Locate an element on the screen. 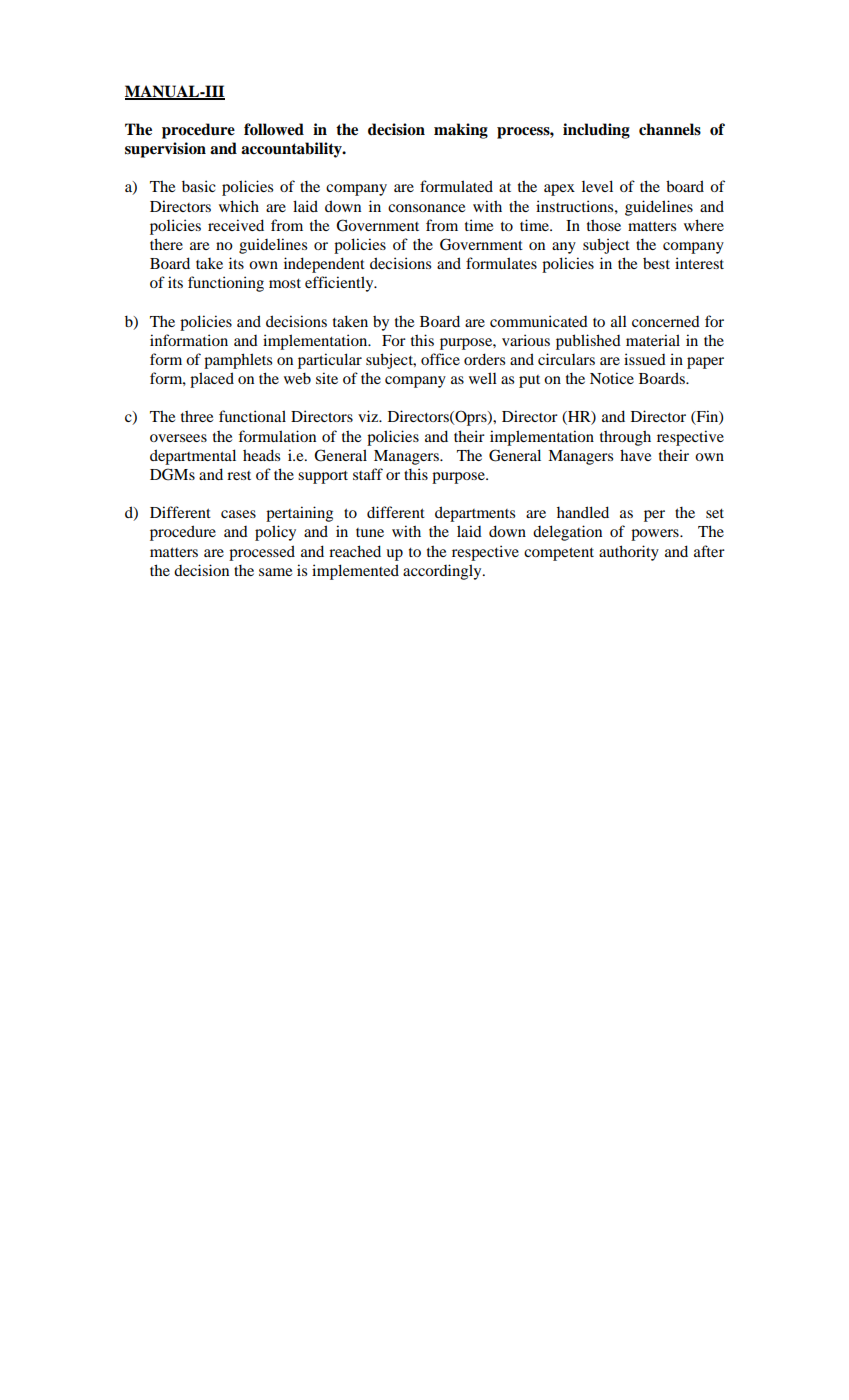 The image size is (849, 1400). office is located at coordinates (440, 359).
